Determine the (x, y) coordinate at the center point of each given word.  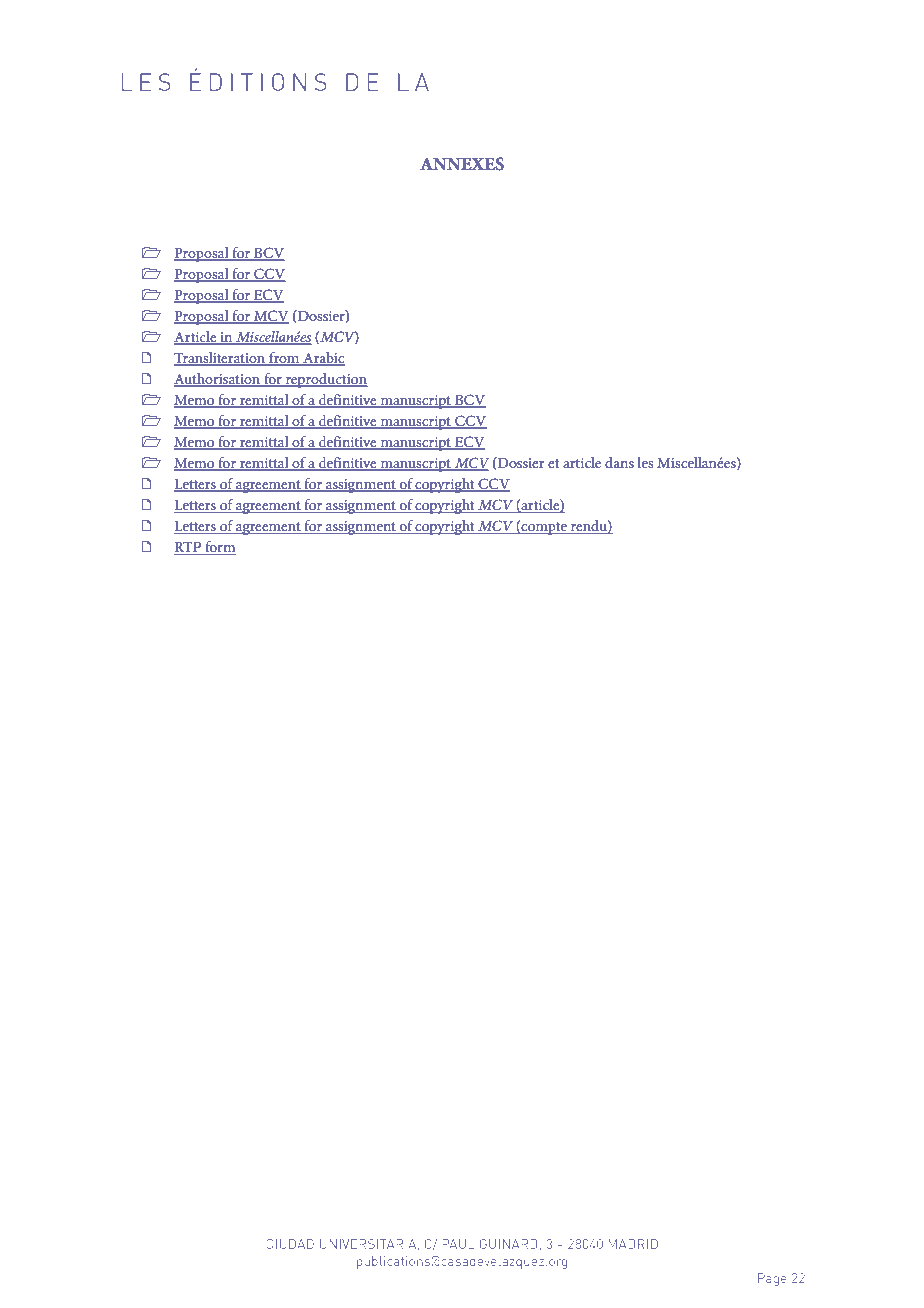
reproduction (326, 380)
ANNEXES (462, 164)
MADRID (633, 1244)
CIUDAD (290, 1244)
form (219, 548)
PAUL (458, 1244)
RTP (188, 548)
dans (619, 462)
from (284, 359)
